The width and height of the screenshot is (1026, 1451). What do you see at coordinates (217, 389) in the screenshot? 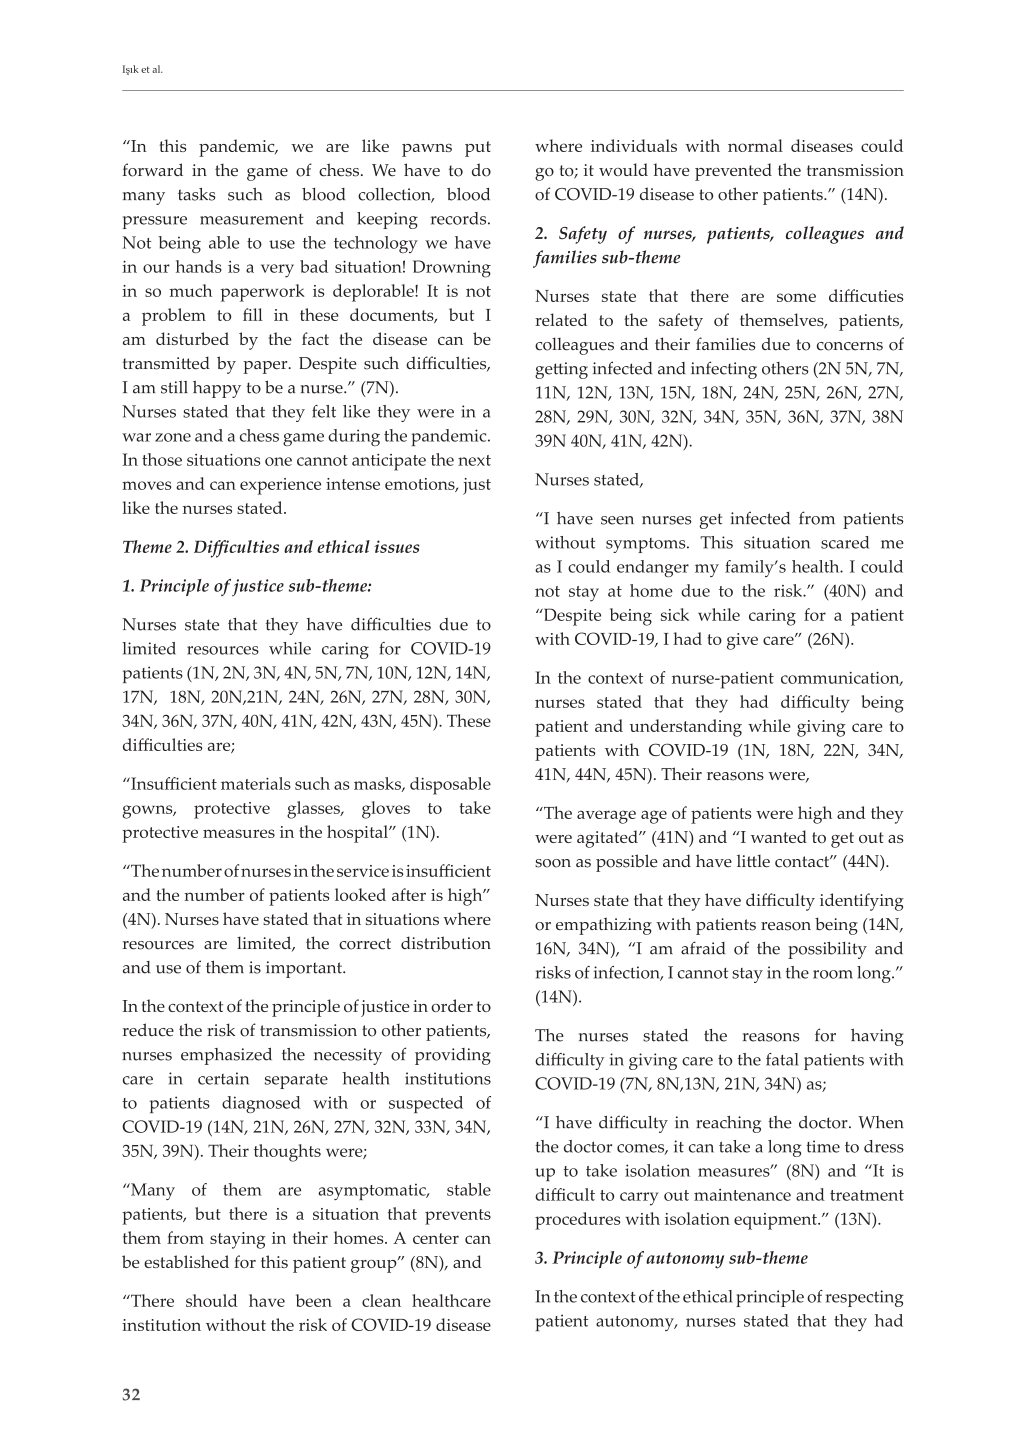
I see `happy` at bounding box center [217, 389].
